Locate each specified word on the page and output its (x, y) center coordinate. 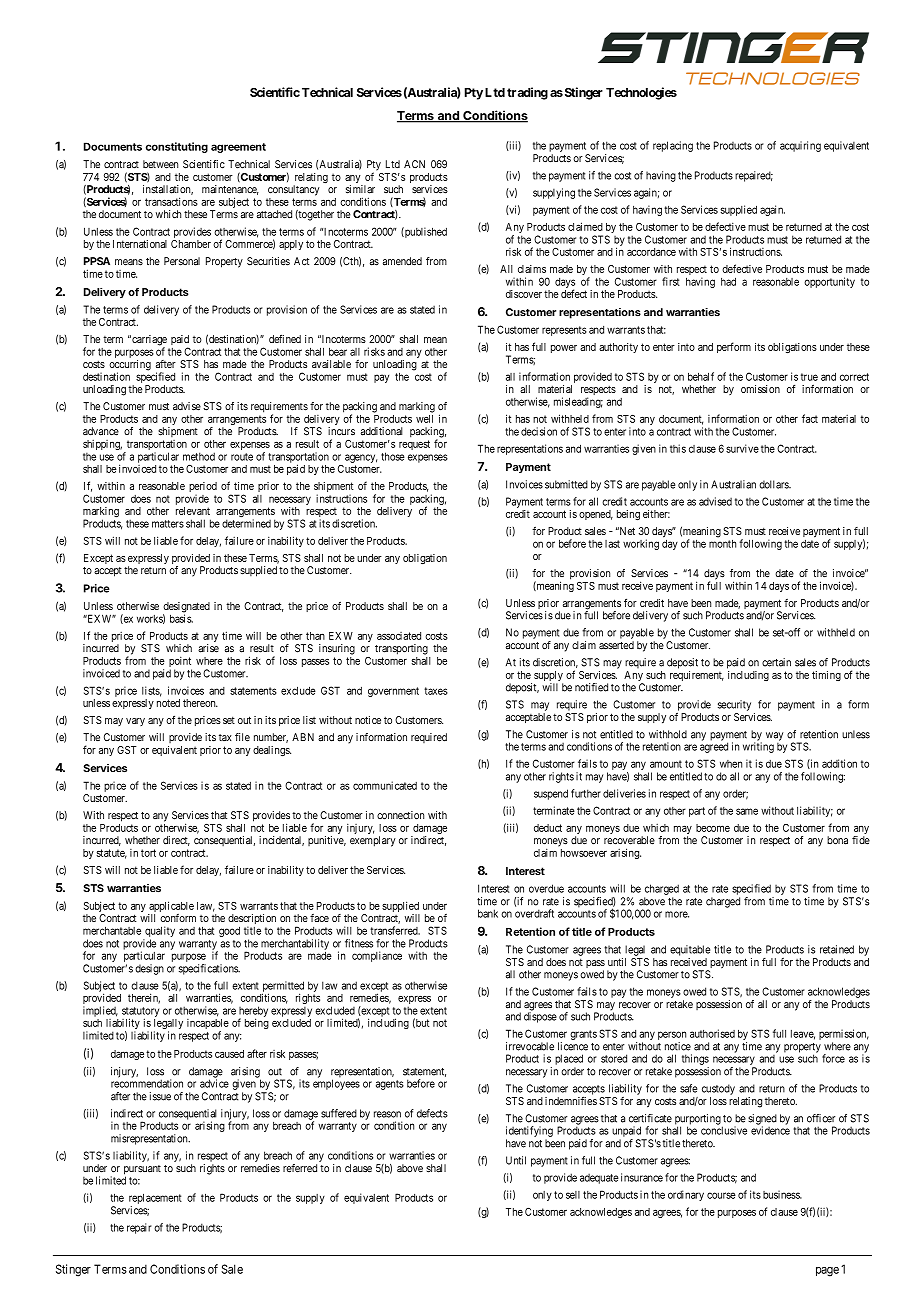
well (424, 419)
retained (837, 949)
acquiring (800, 146)
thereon (200, 703)
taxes (436, 691)
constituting (177, 147)
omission (760, 389)
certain (776, 662)
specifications (209, 969)
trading (527, 93)
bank (488, 913)
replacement (155, 1198)
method (199, 456)
